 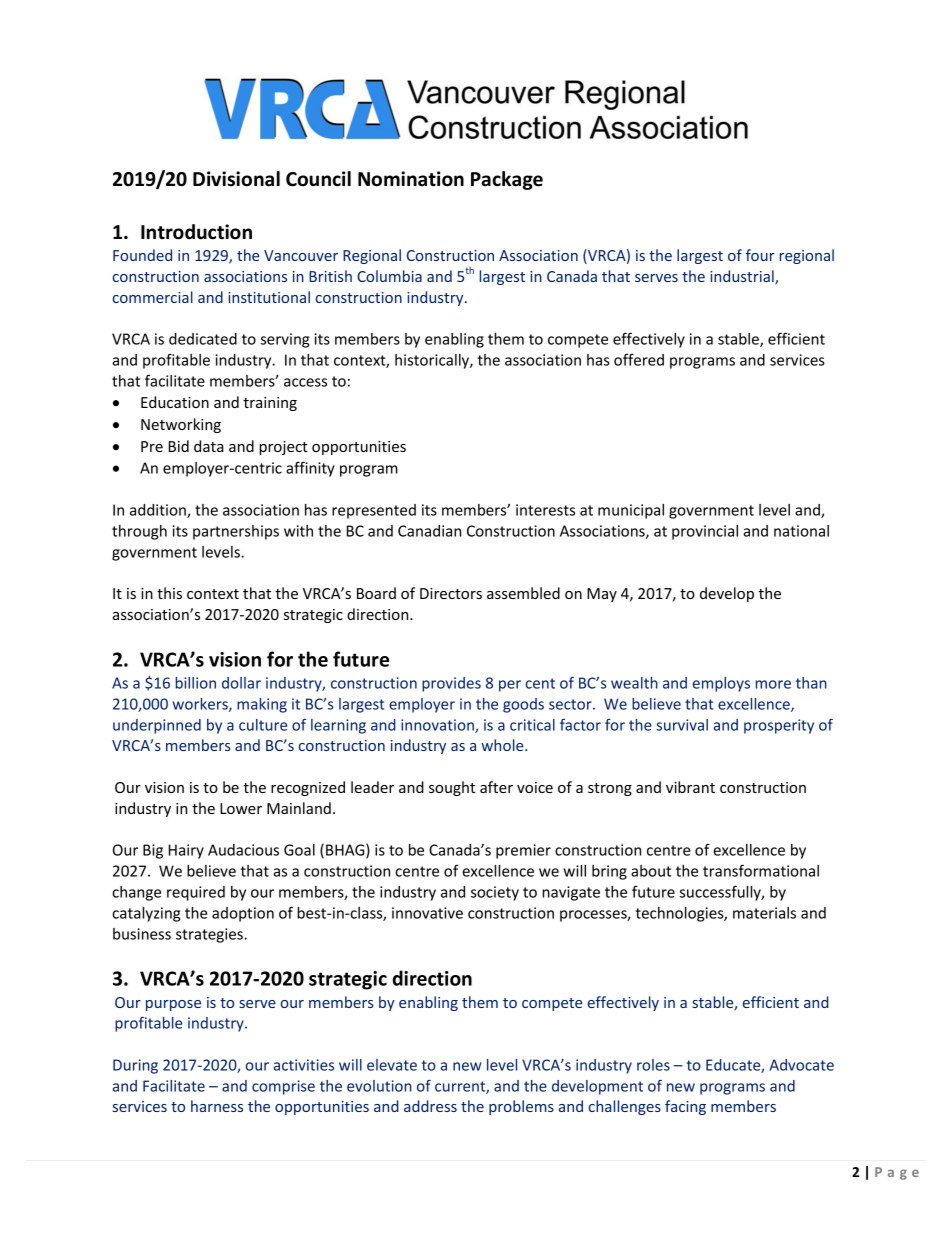 I want to click on required, so click(x=196, y=893).
